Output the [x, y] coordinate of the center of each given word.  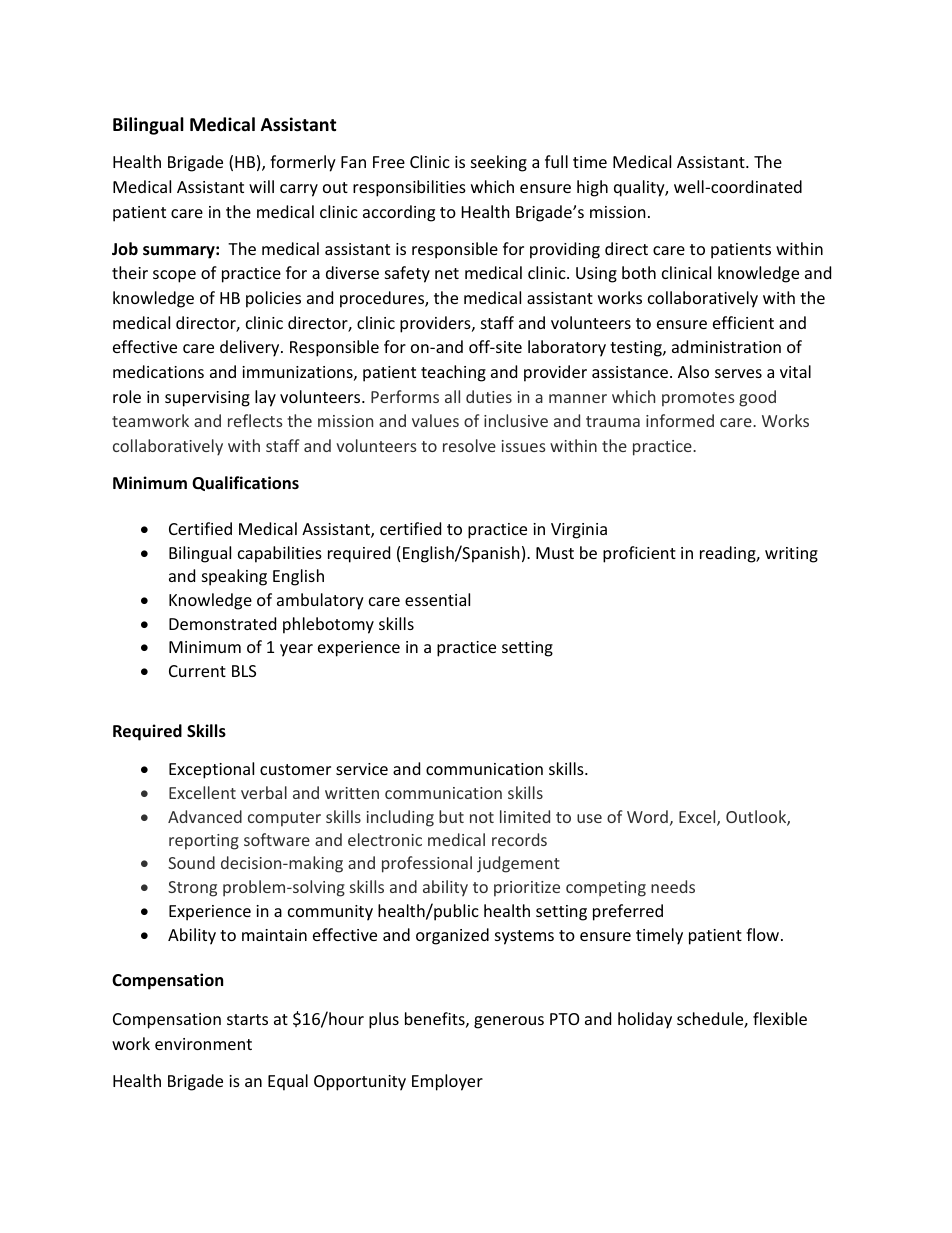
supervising [207, 399]
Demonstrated [222, 623]
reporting [204, 842]
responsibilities [409, 188]
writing [791, 555]
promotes [698, 399]
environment [203, 1044]
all [452, 396]
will [261, 186]
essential [437, 599]
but [451, 816]
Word [647, 816]
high [592, 188]
